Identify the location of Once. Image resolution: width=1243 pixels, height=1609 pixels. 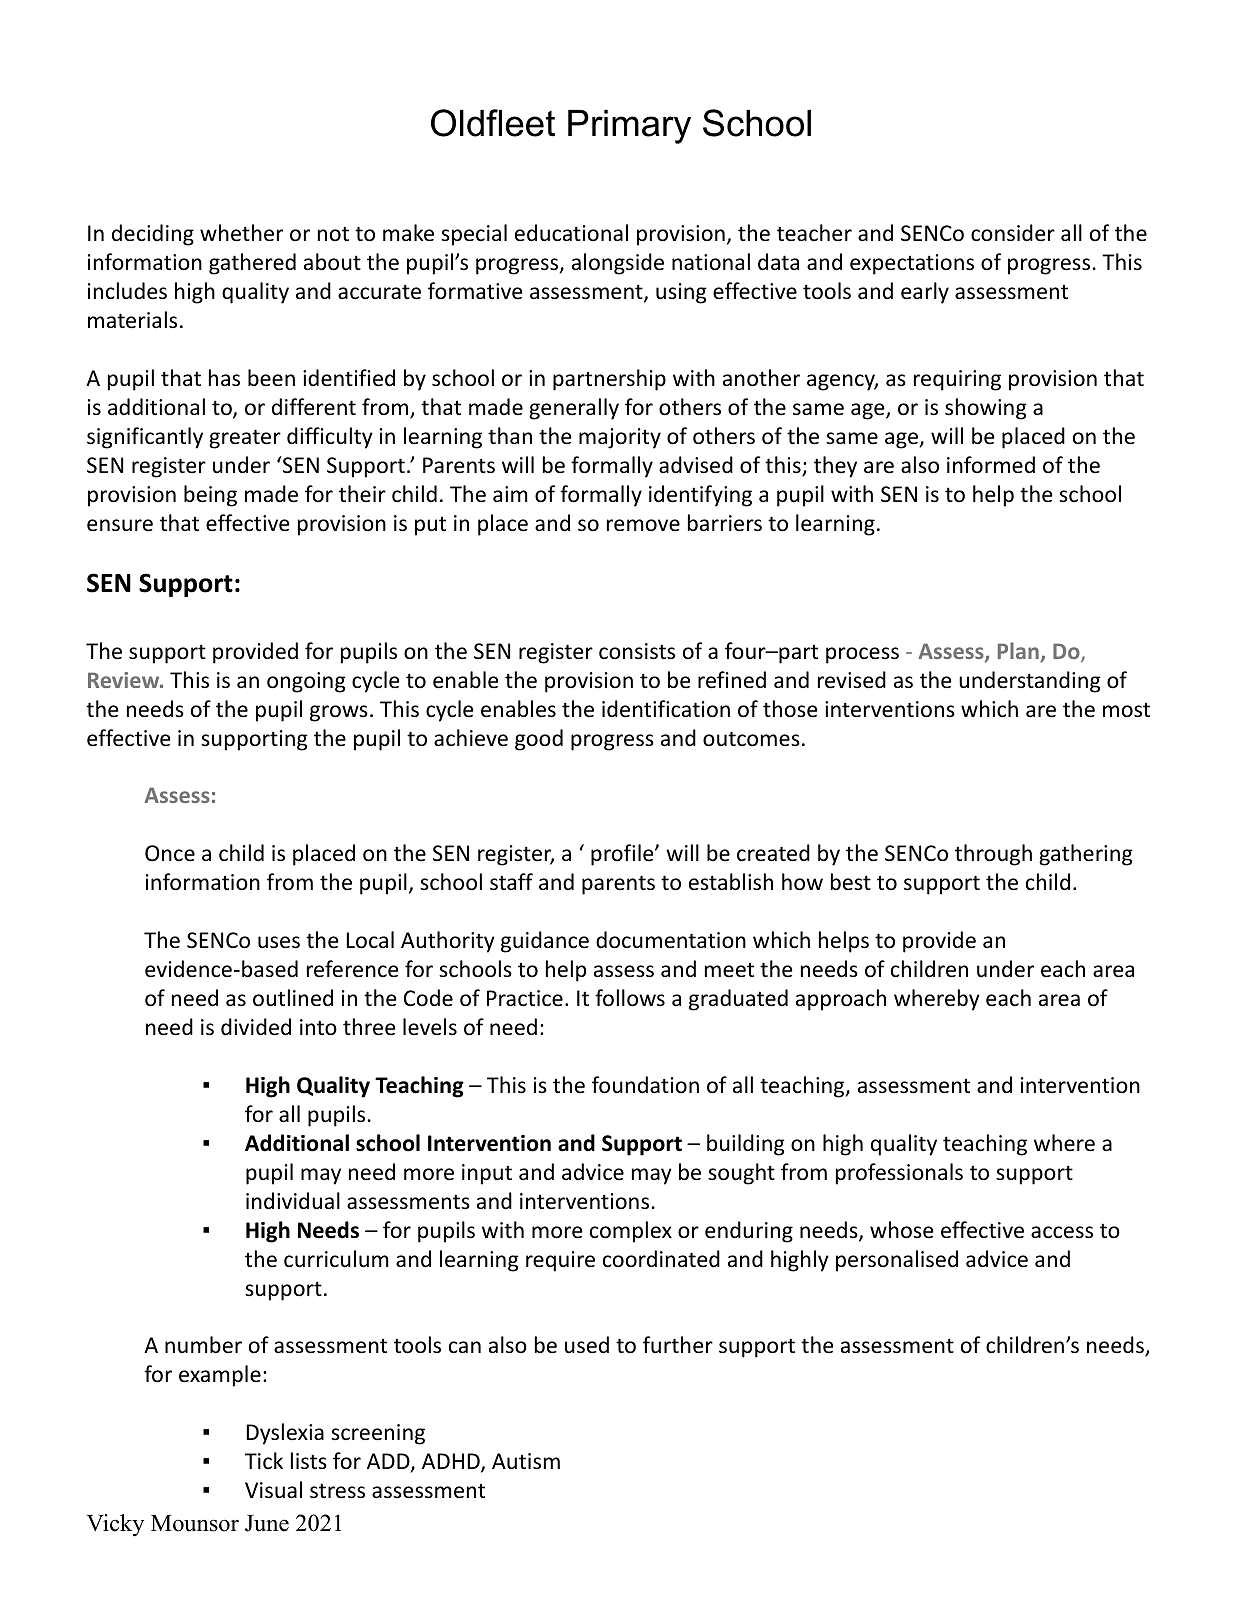
(170, 853).
